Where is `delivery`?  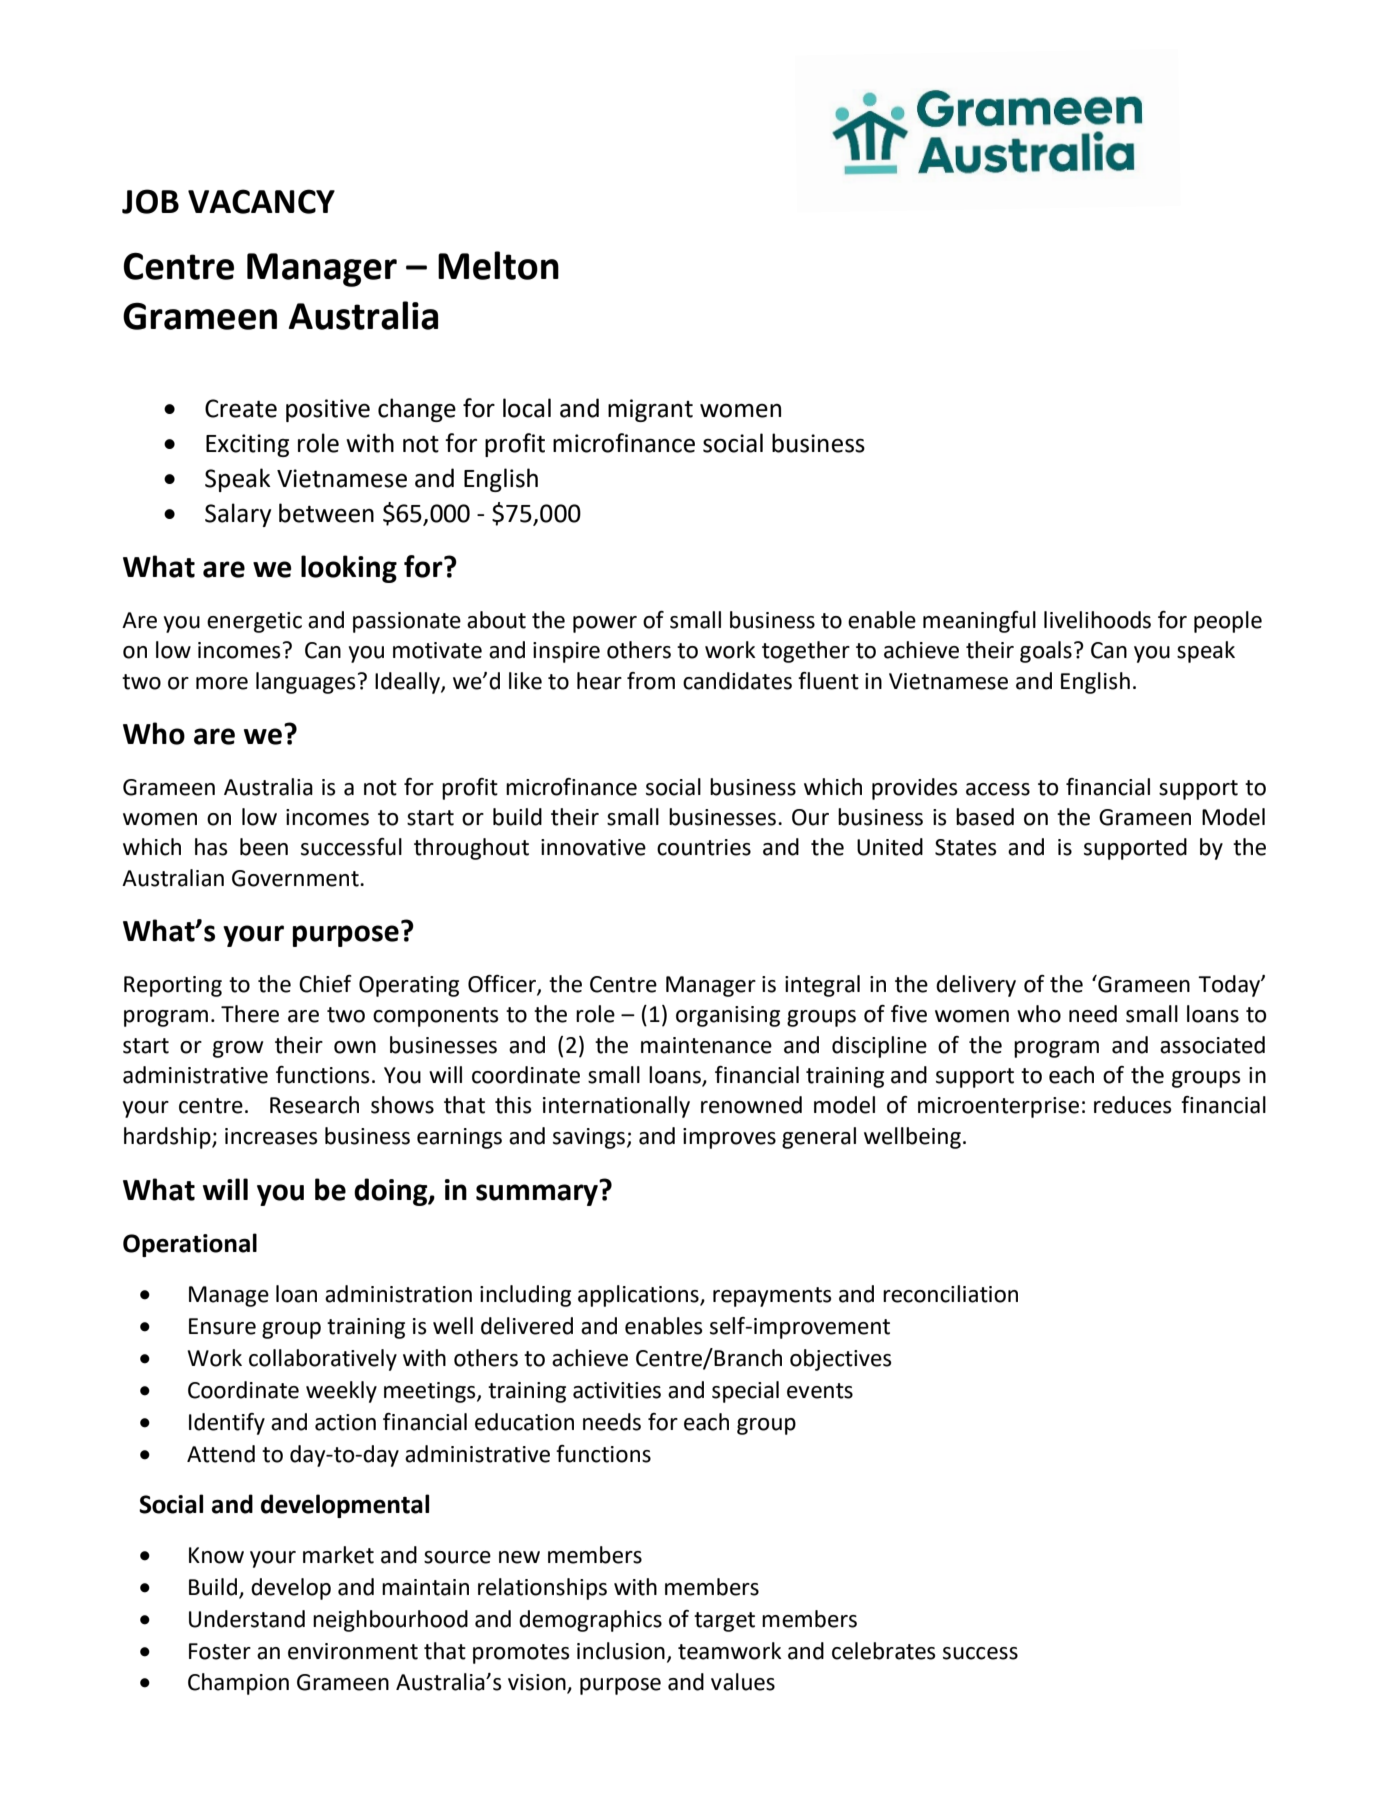 delivery is located at coordinates (976, 986).
